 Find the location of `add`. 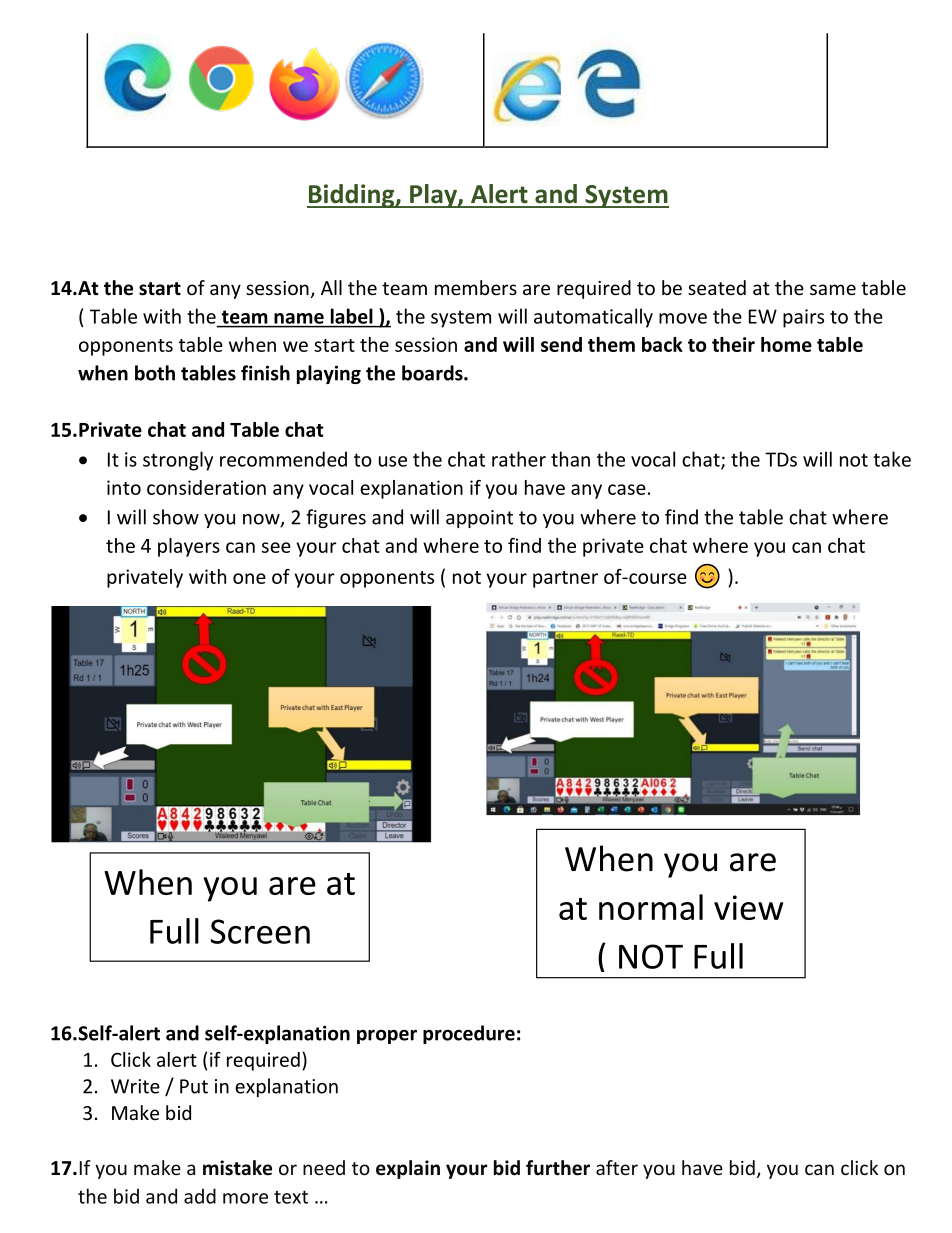

add is located at coordinates (200, 1196).
